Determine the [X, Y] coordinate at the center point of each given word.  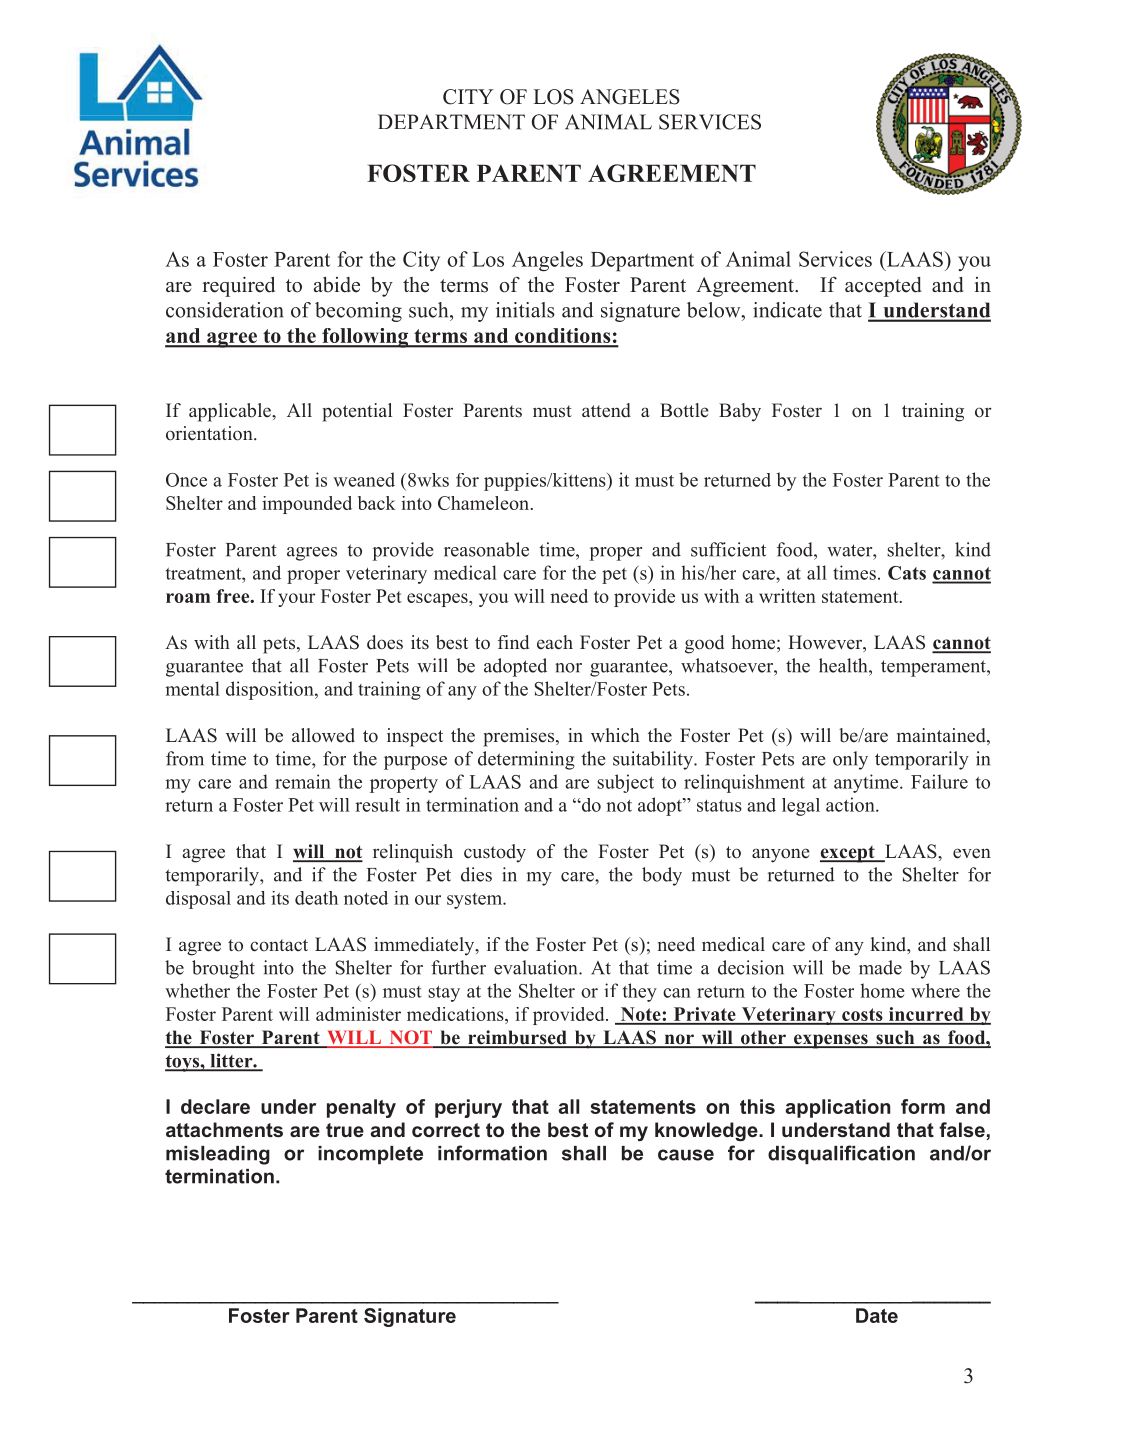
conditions [563, 337]
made [880, 967]
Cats [907, 573]
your [297, 600]
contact [279, 945]
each [555, 642]
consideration [225, 310]
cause [686, 1155]
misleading [218, 1155]
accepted [883, 287]
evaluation [537, 967]
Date [877, 1315]
